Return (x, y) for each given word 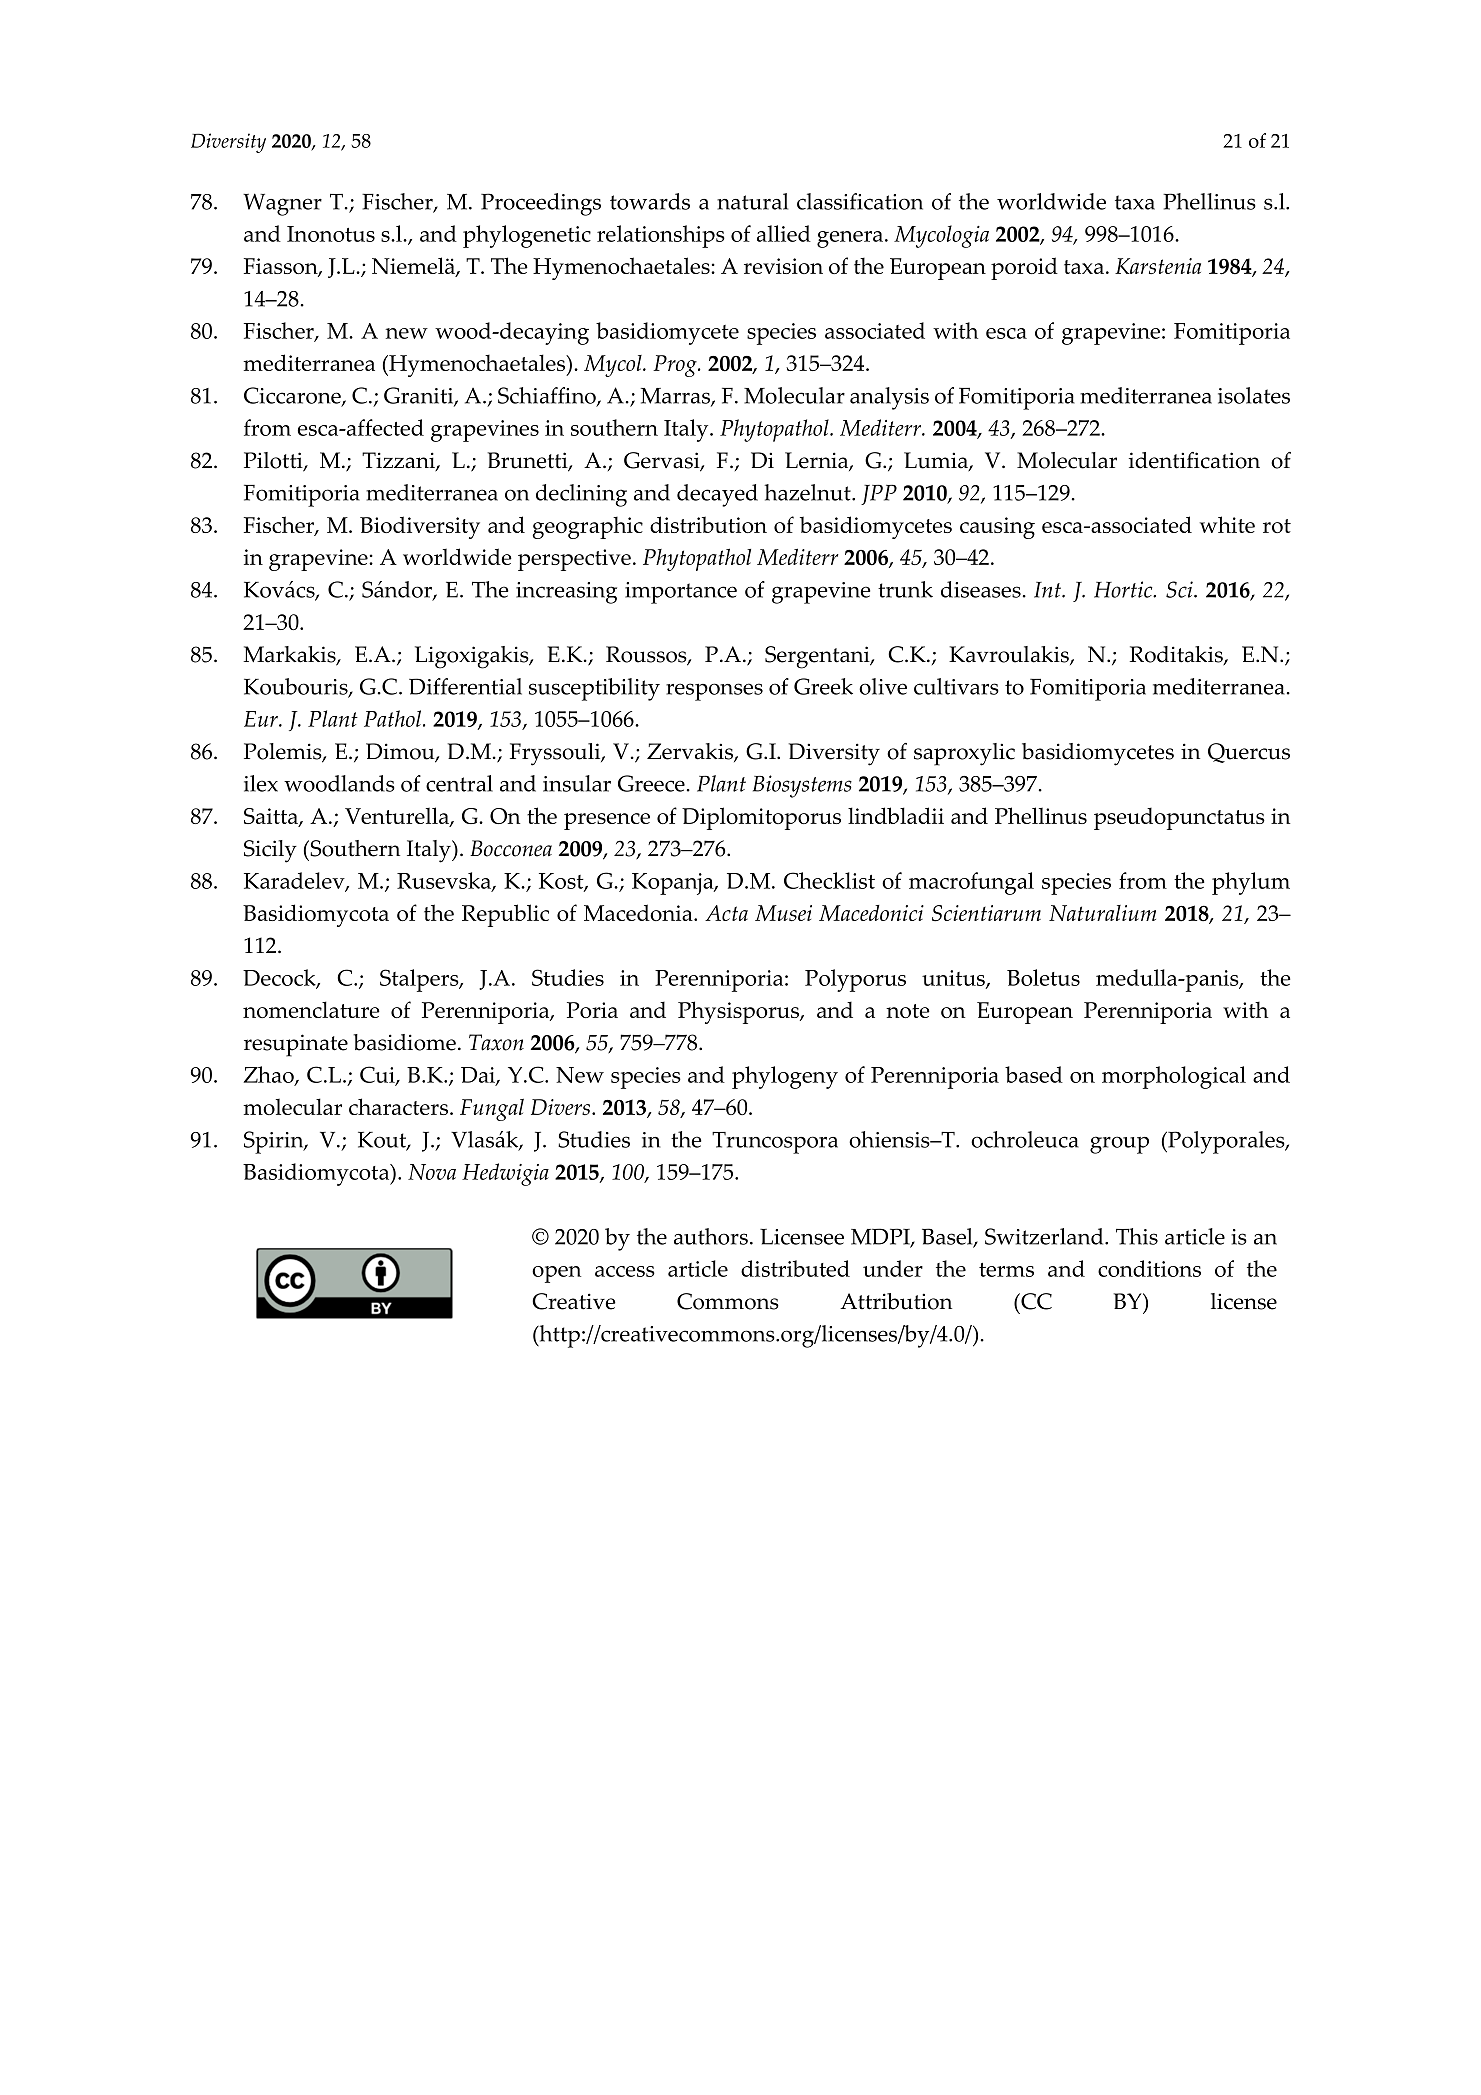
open (556, 1274)
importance (681, 593)
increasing (566, 593)
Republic (505, 915)
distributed (795, 1268)
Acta (726, 913)
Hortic (1124, 589)
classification (860, 201)
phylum (1251, 883)
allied (784, 233)
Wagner (282, 204)
